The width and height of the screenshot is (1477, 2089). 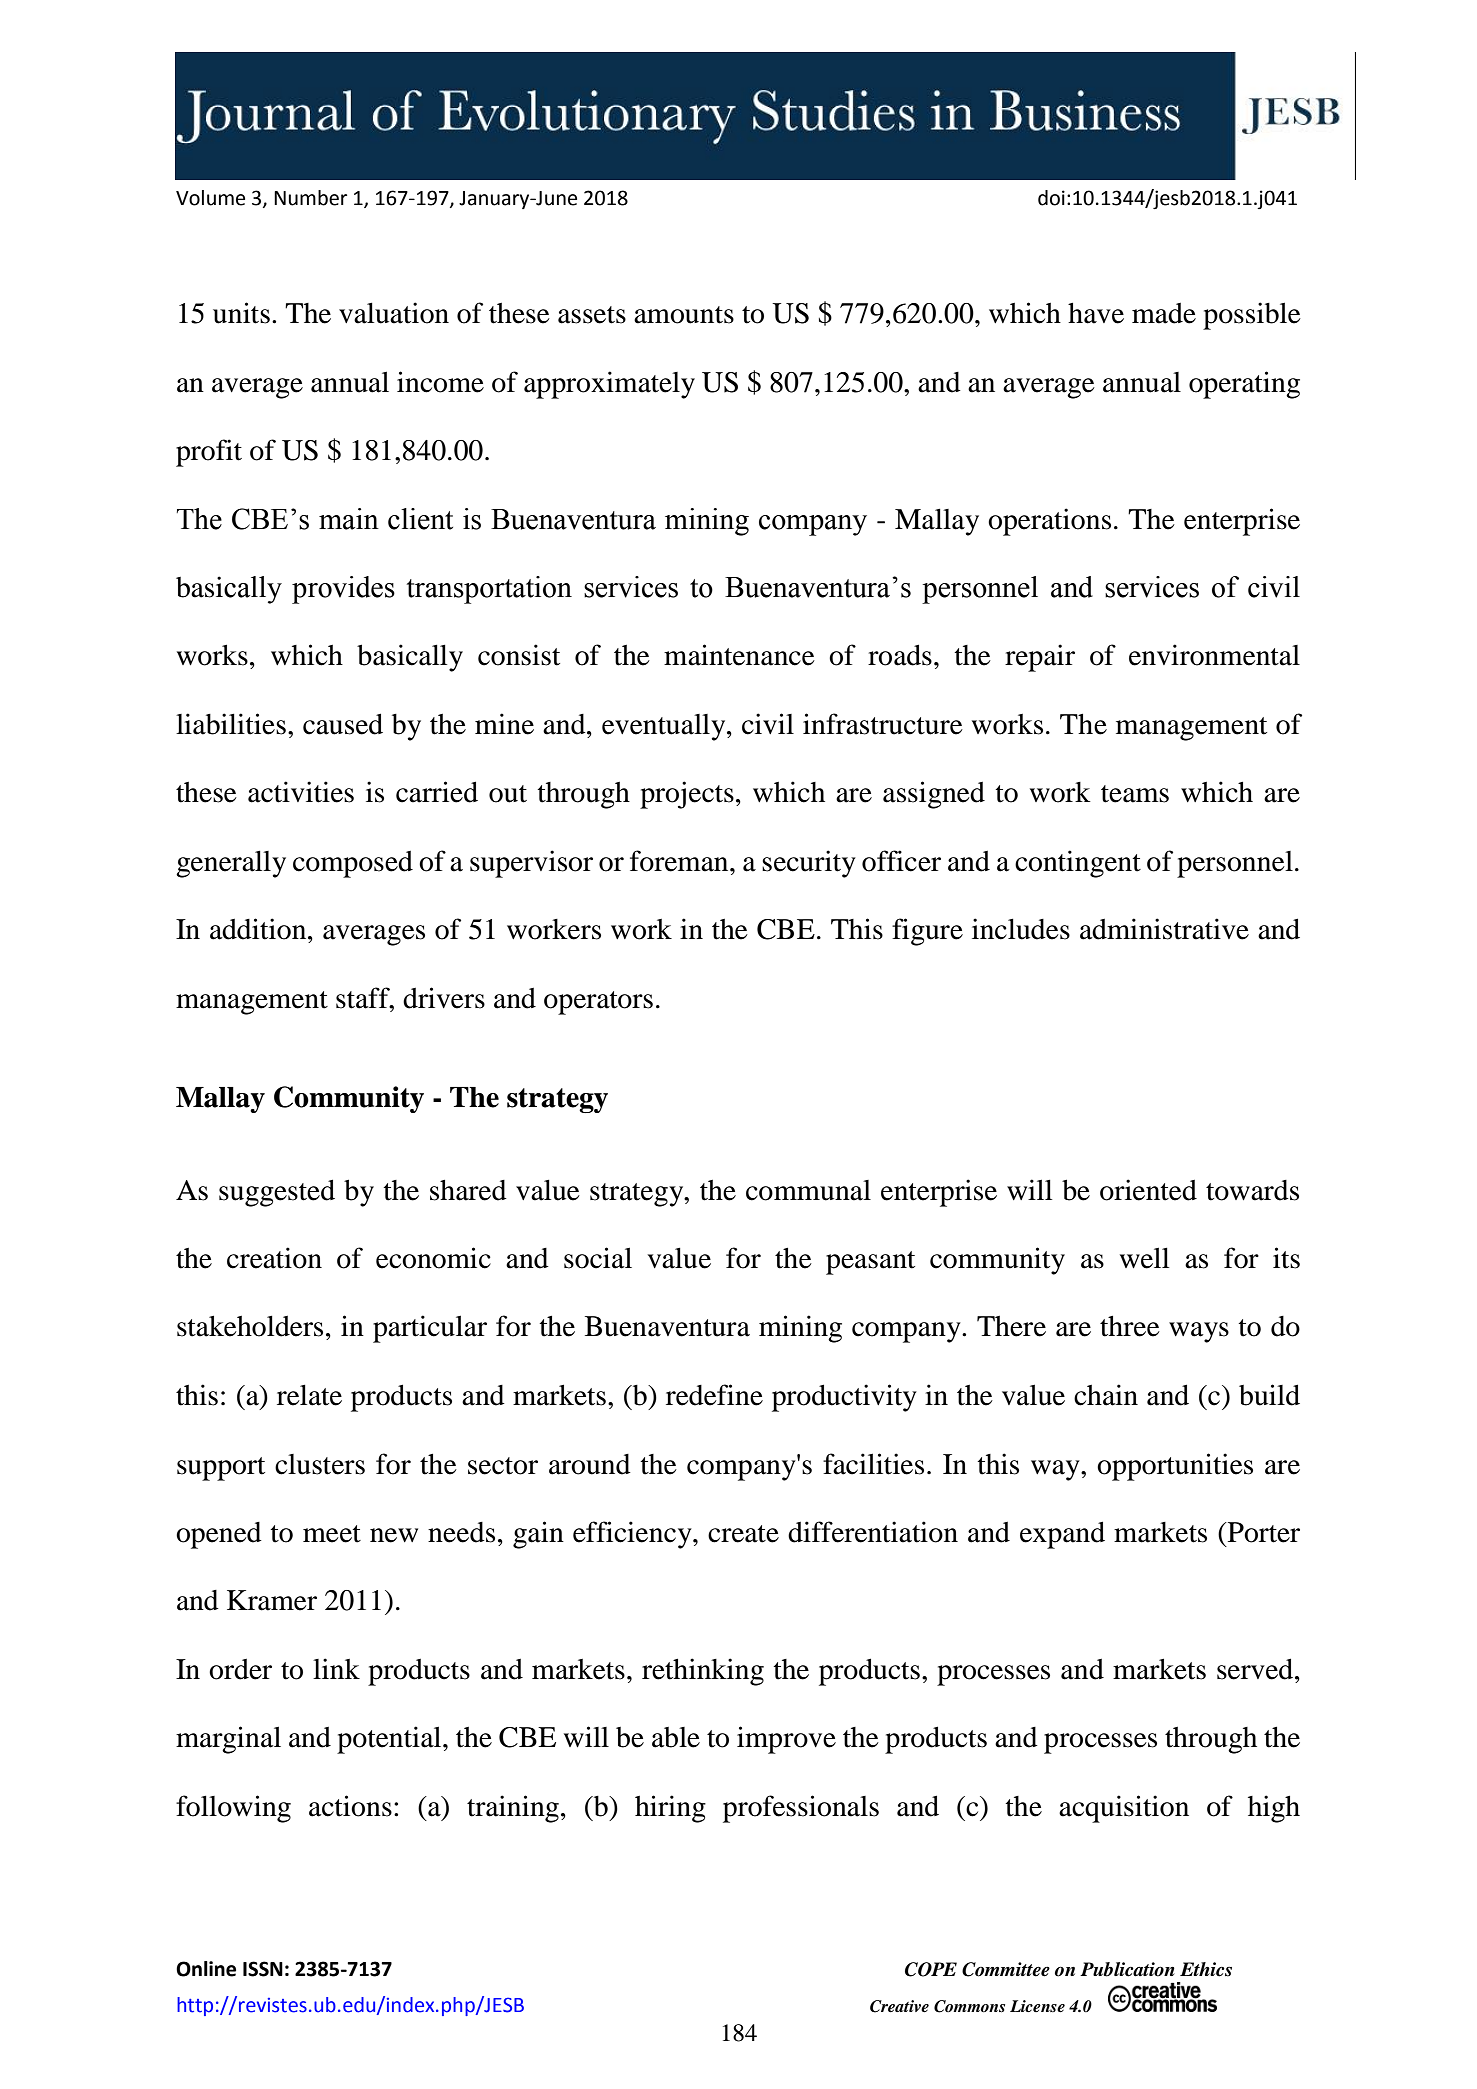 What do you see at coordinates (277, 1193) in the screenshot?
I see `suggested` at bounding box center [277, 1193].
